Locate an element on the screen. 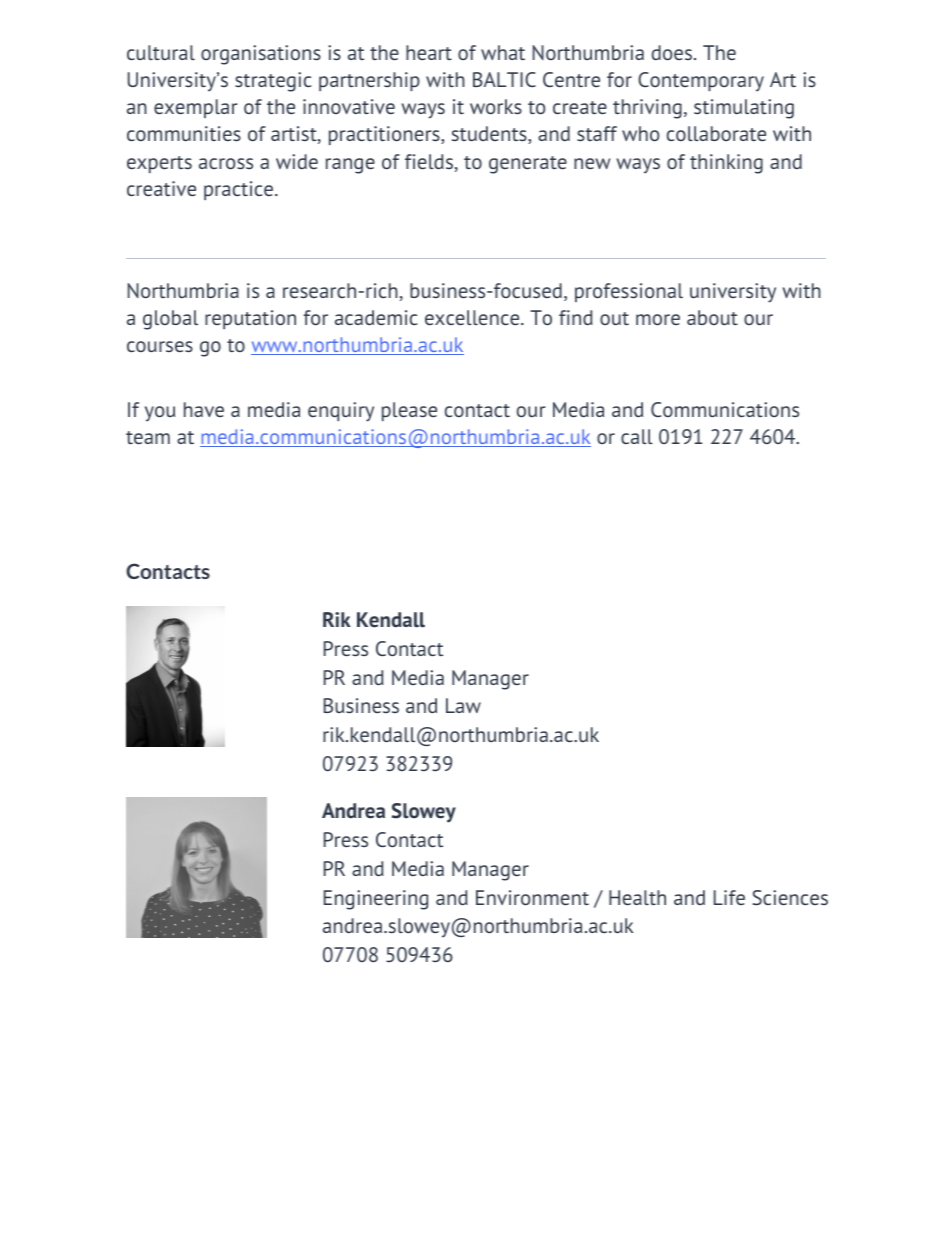 The image size is (952, 1233). call is located at coordinates (637, 436).
